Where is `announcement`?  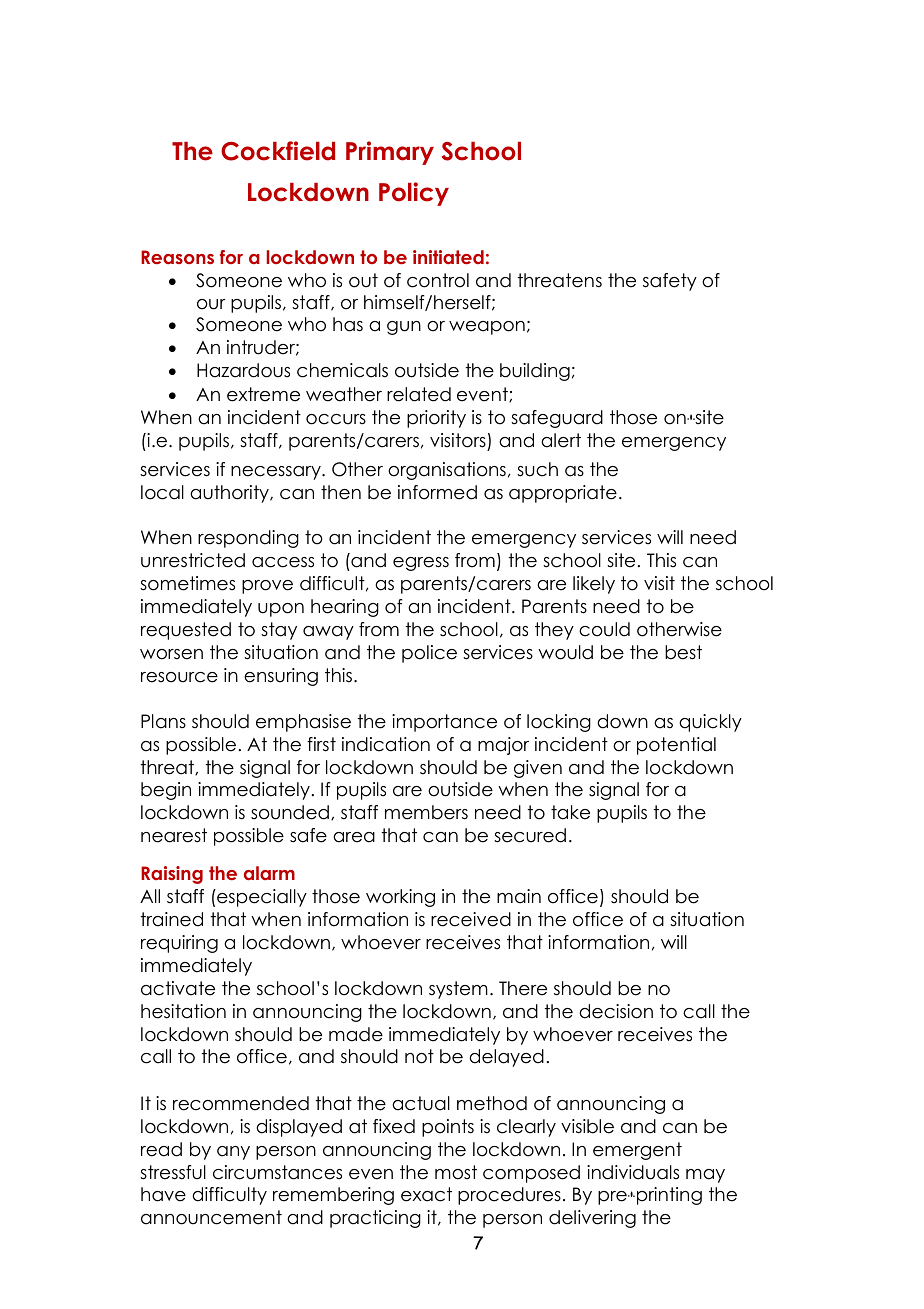
announcement is located at coordinates (211, 1217).
